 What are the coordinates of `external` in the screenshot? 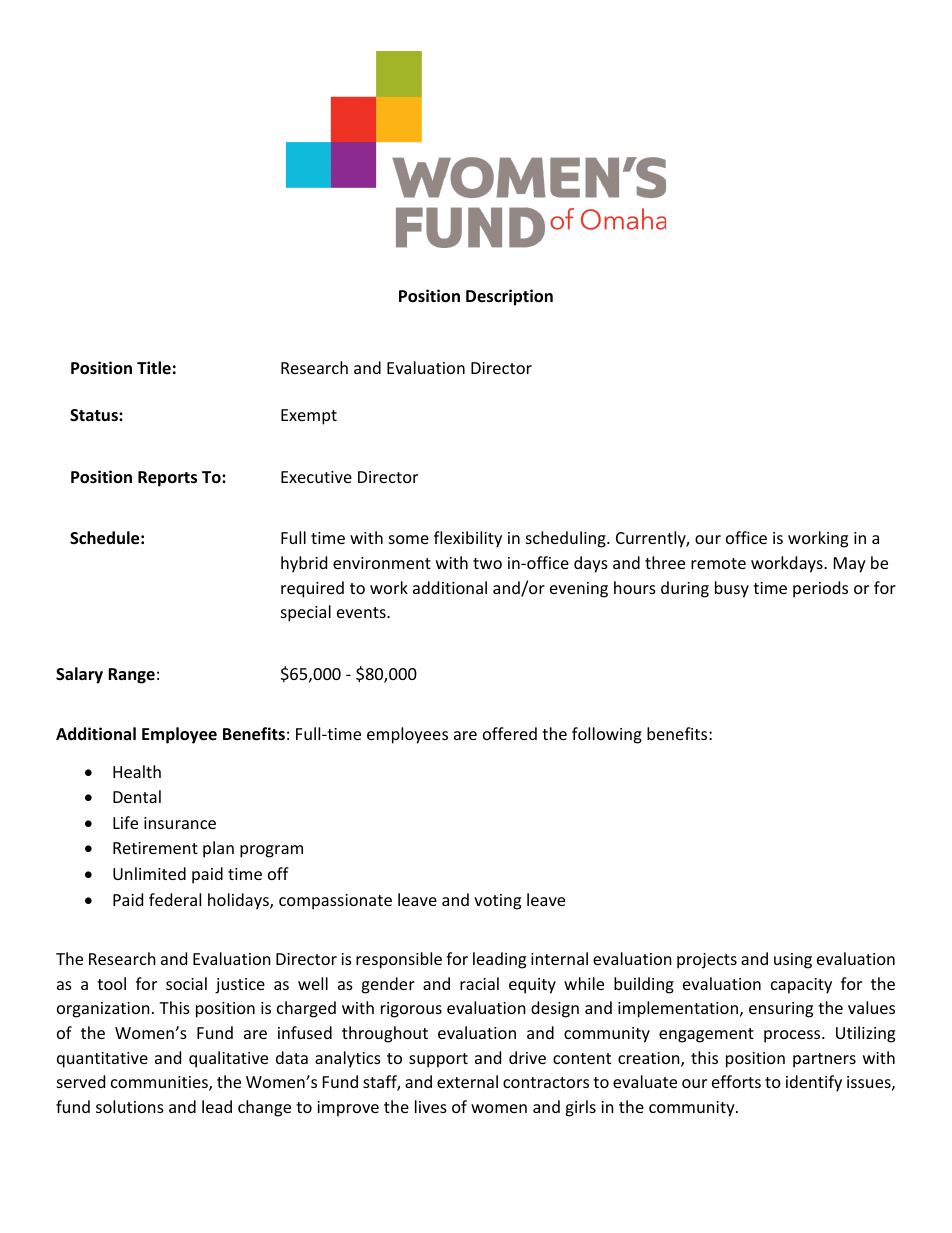 It's located at (467, 1081).
